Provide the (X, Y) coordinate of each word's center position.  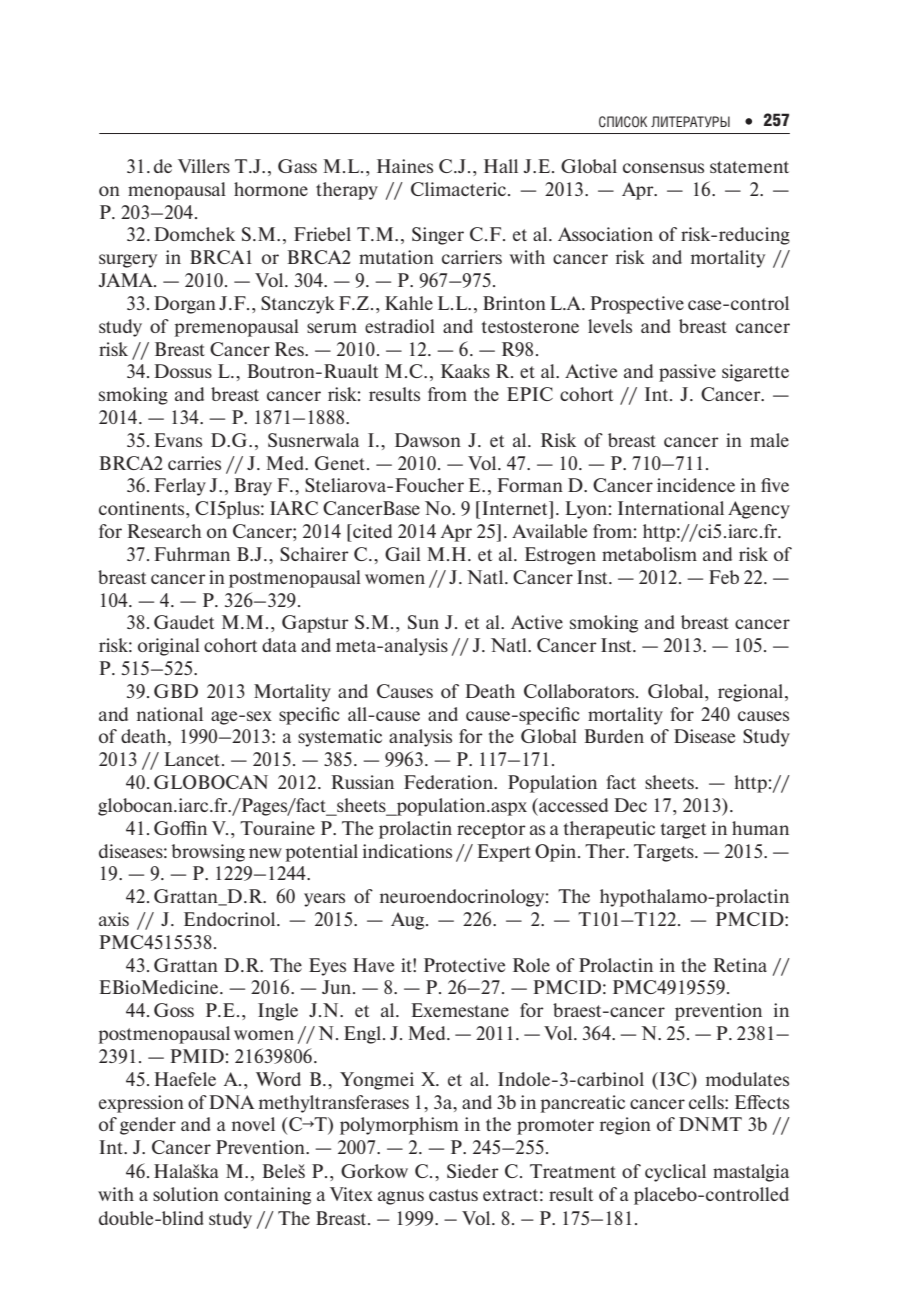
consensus (663, 168)
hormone (271, 189)
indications (407, 851)
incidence (696, 485)
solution (186, 1194)
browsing (208, 853)
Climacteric (458, 189)
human (760, 828)
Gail (403, 554)
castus (453, 1195)
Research (164, 531)
